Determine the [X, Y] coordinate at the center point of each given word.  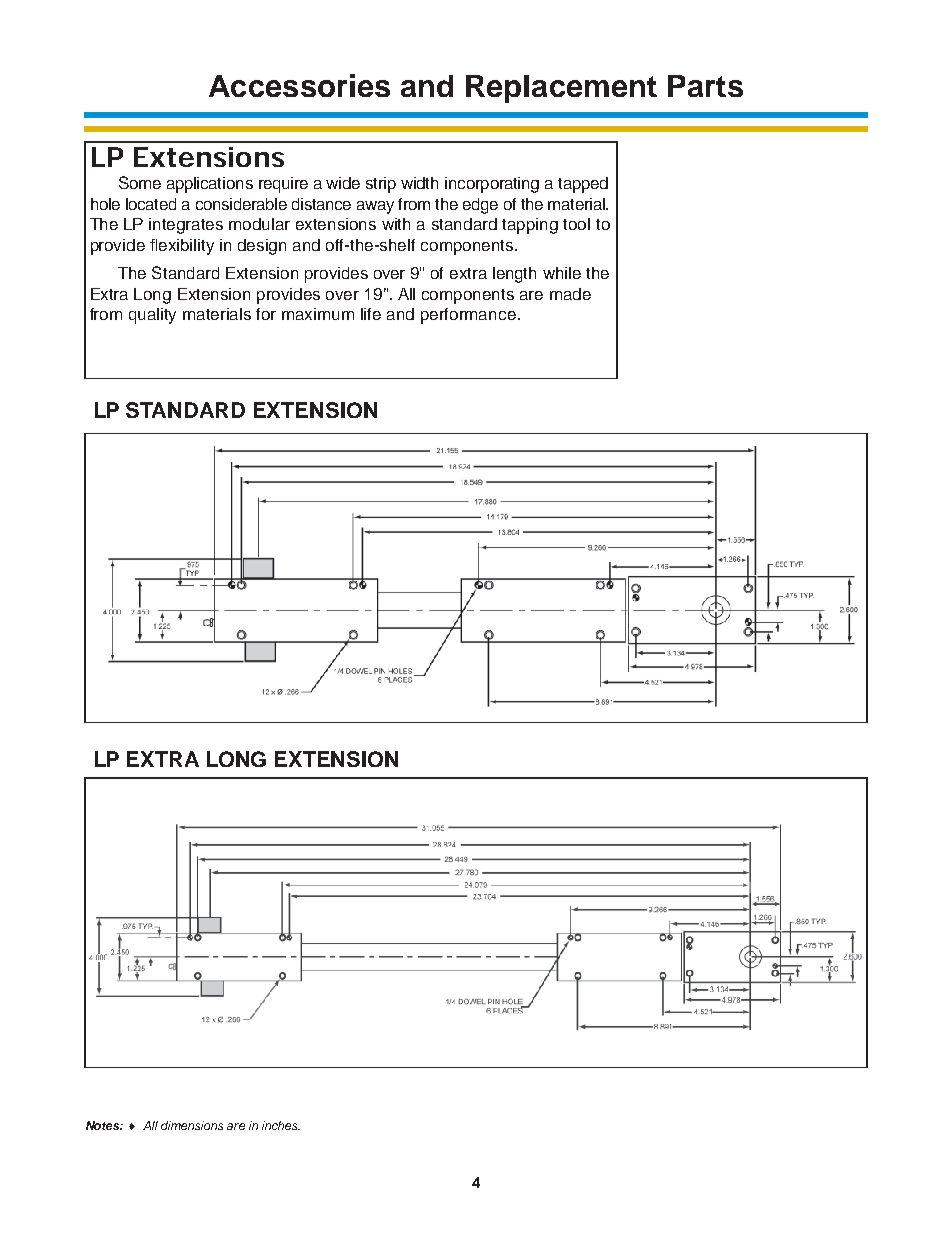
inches [281, 1125]
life [371, 314]
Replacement [561, 89]
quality [152, 316]
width [419, 183]
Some [140, 182]
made [570, 294]
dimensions [192, 1125]
